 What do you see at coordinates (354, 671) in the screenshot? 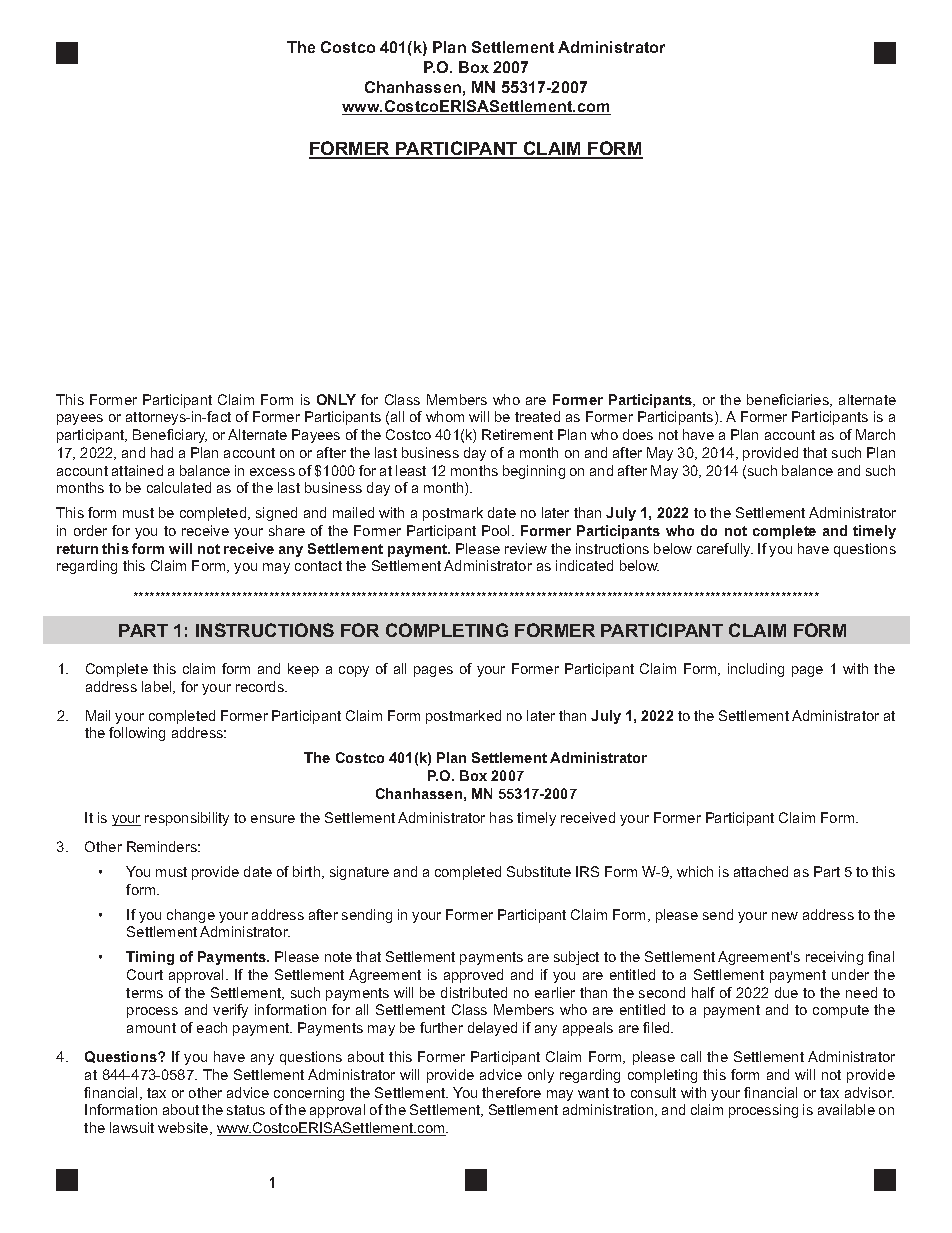
I see `copy` at bounding box center [354, 671].
